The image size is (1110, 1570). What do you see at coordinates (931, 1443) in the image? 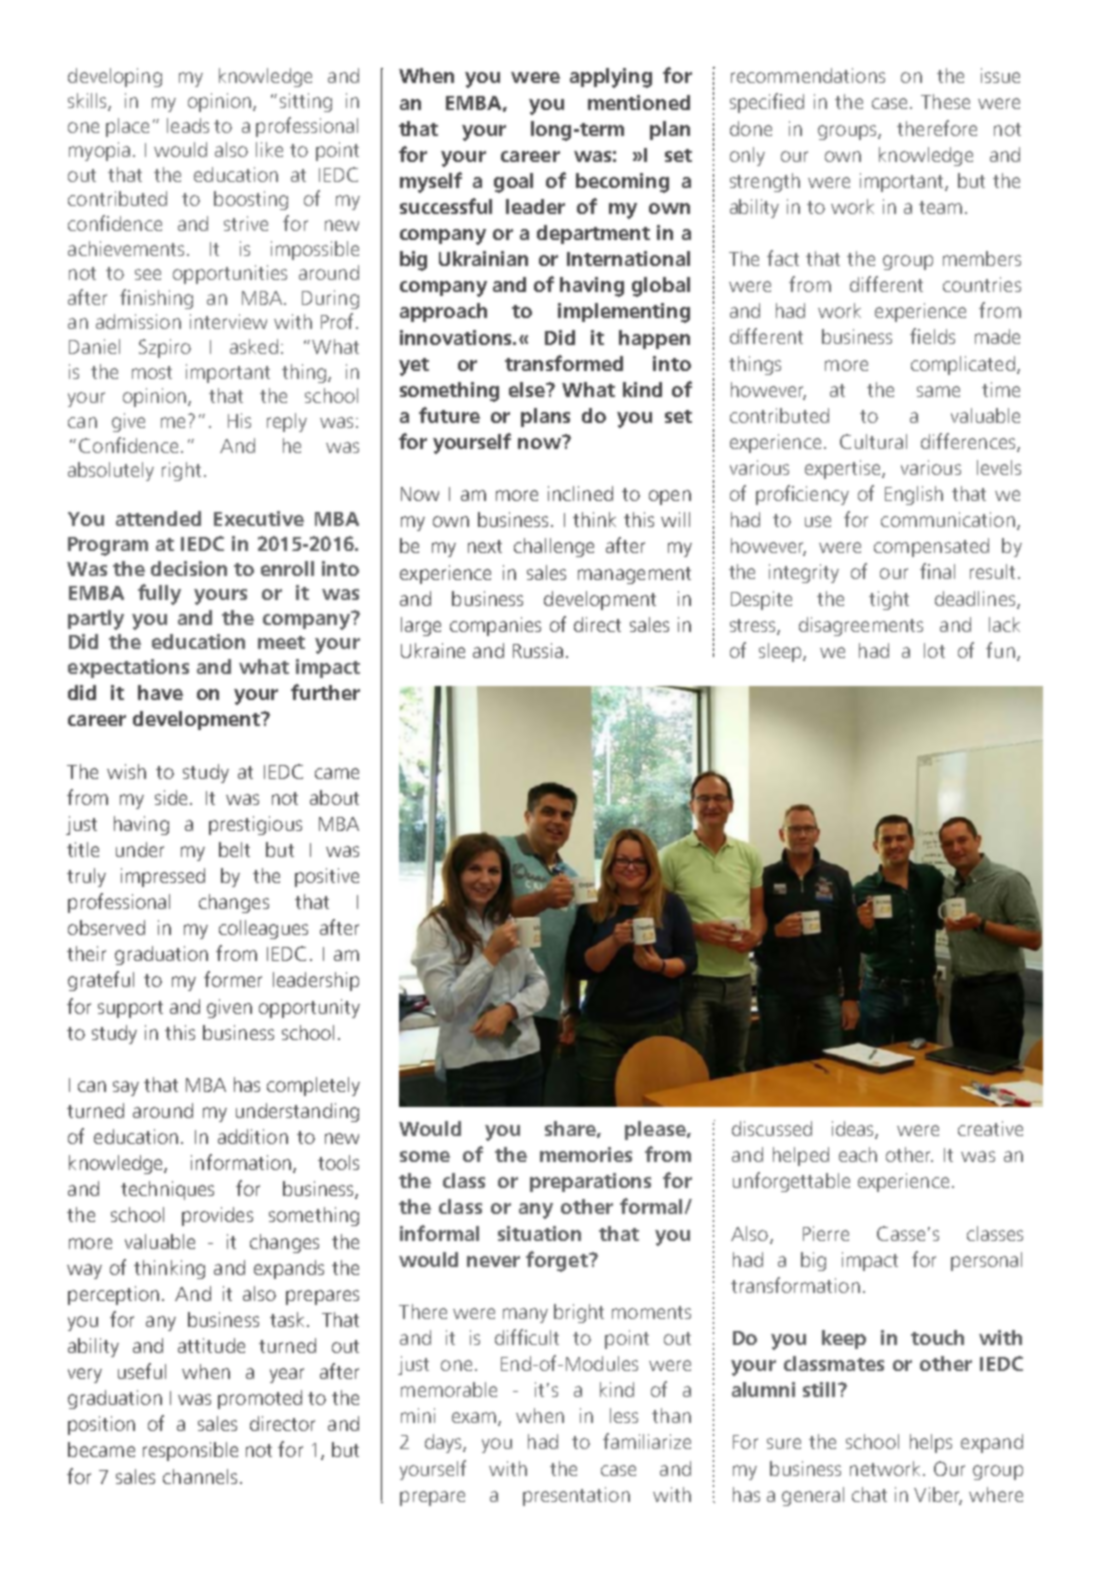
I see `helps` at bounding box center [931, 1443].
